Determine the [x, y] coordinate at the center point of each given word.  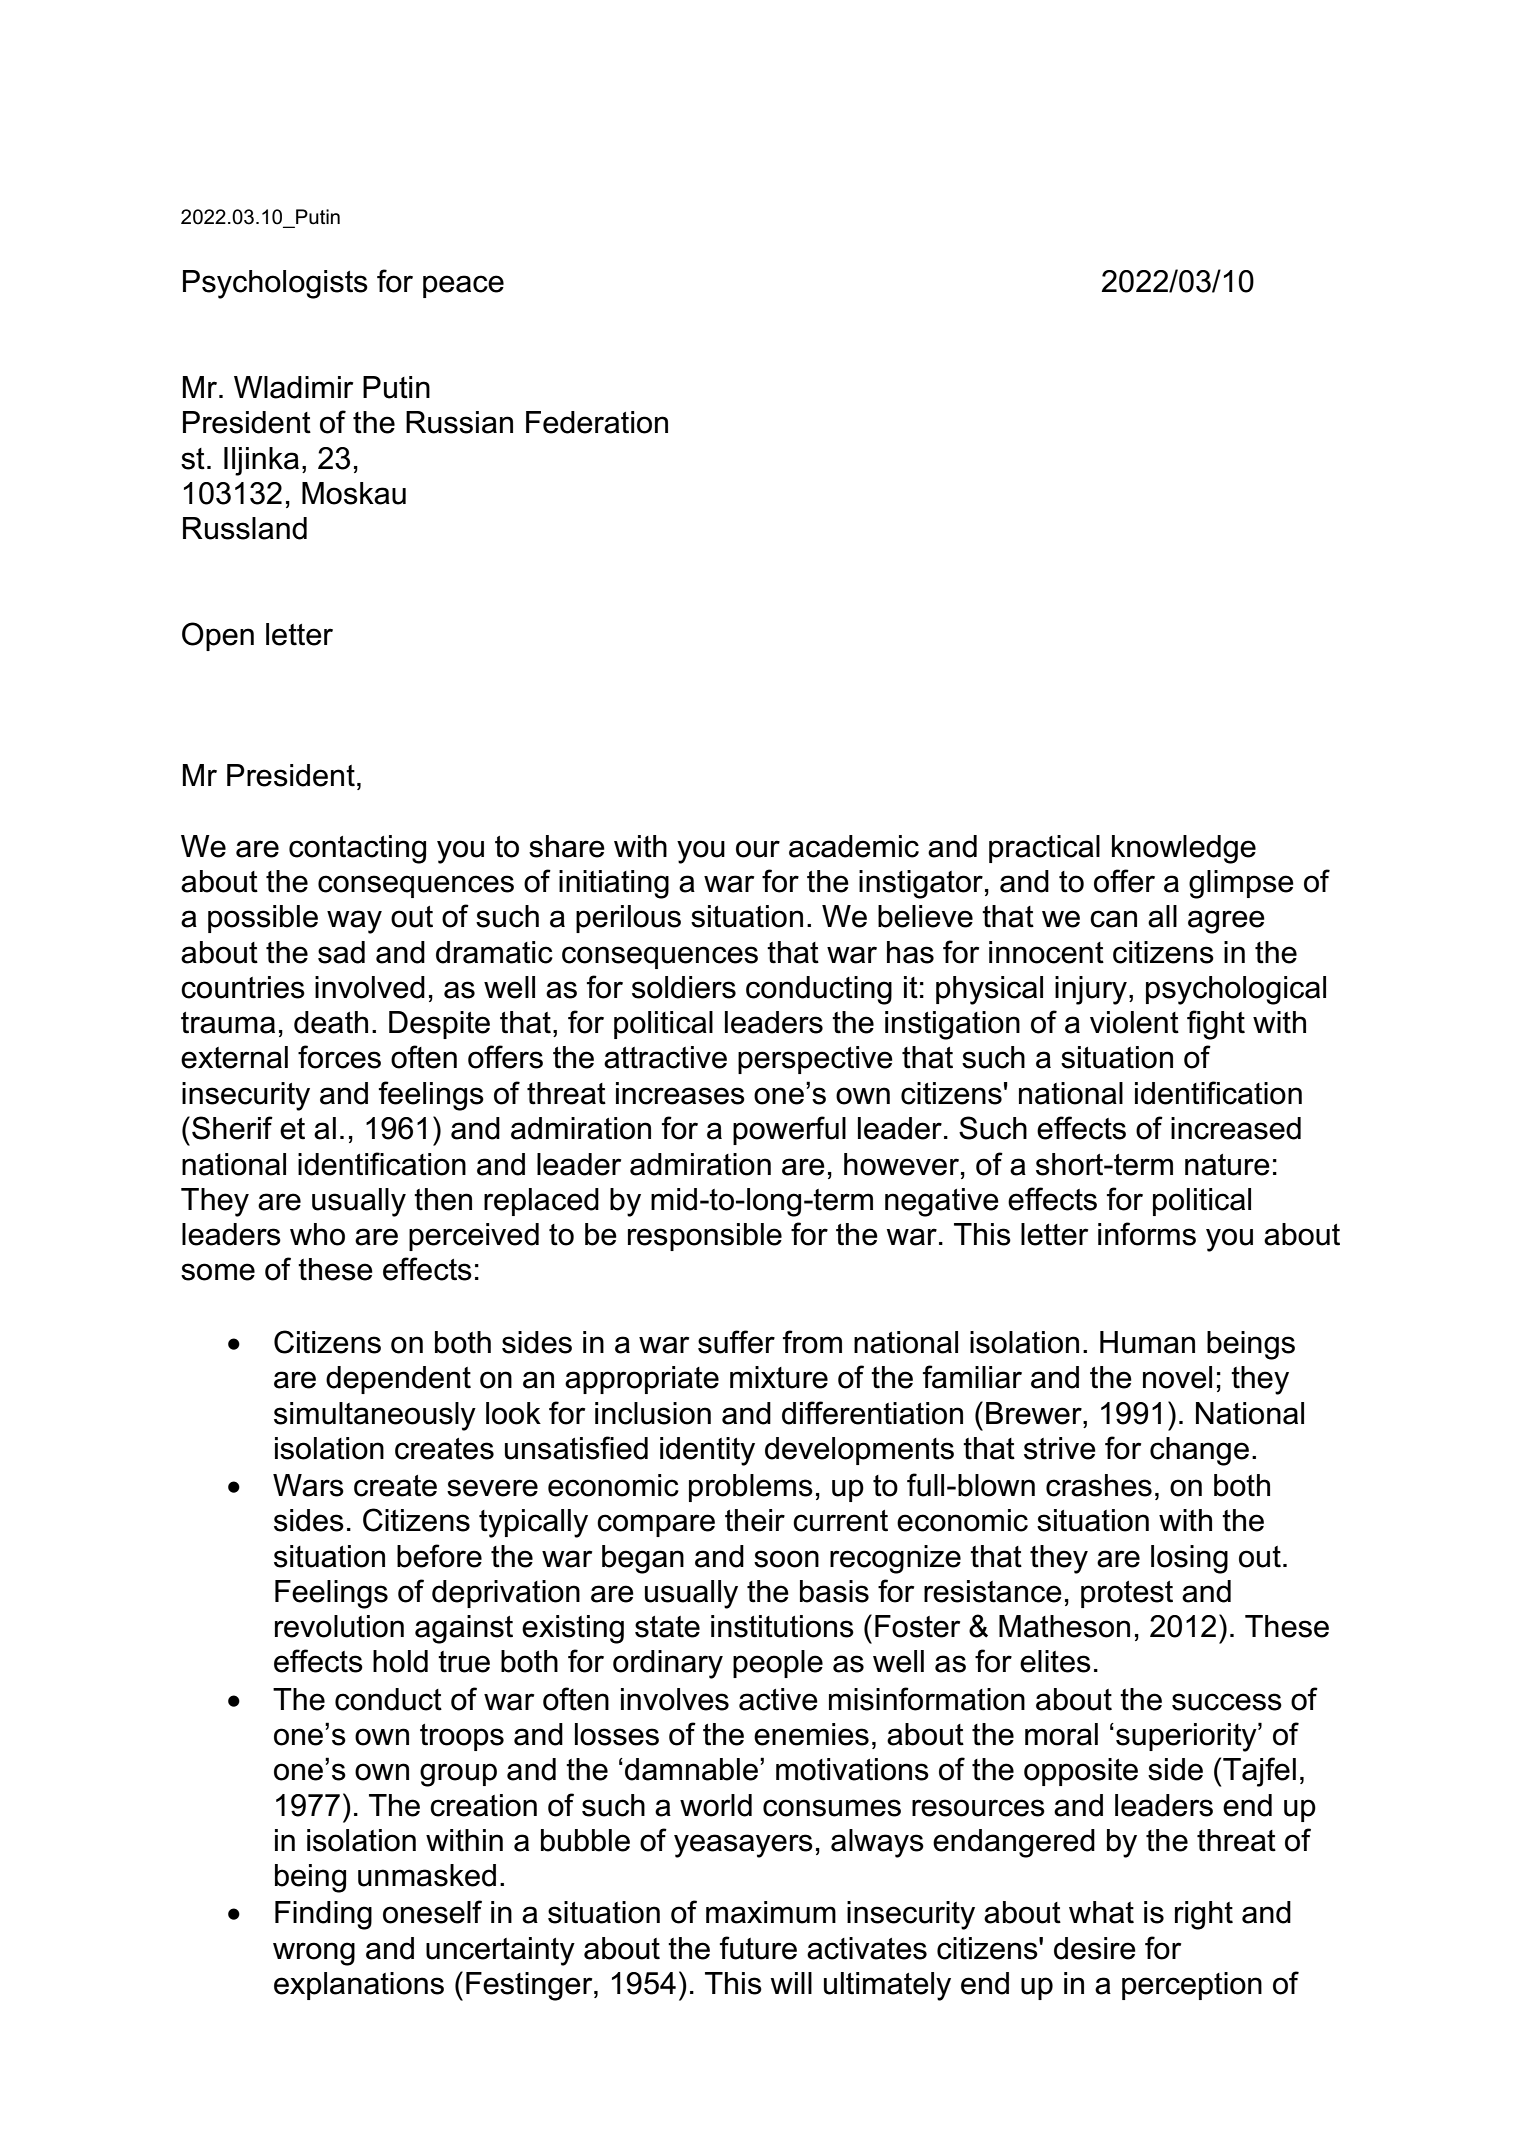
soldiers [684, 987]
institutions [782, 1626]
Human [1147, 1342]
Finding [323, 1915]
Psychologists [275, 284]
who [317, 1234]
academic [854, 846]
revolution [339, 1626]
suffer [736, 1342]
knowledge [1184, 849]
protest [1127, 1594]
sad [341, 952]
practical [1044, 849]
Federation [597, 422]
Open [218, 636]
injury [1091, 990]
